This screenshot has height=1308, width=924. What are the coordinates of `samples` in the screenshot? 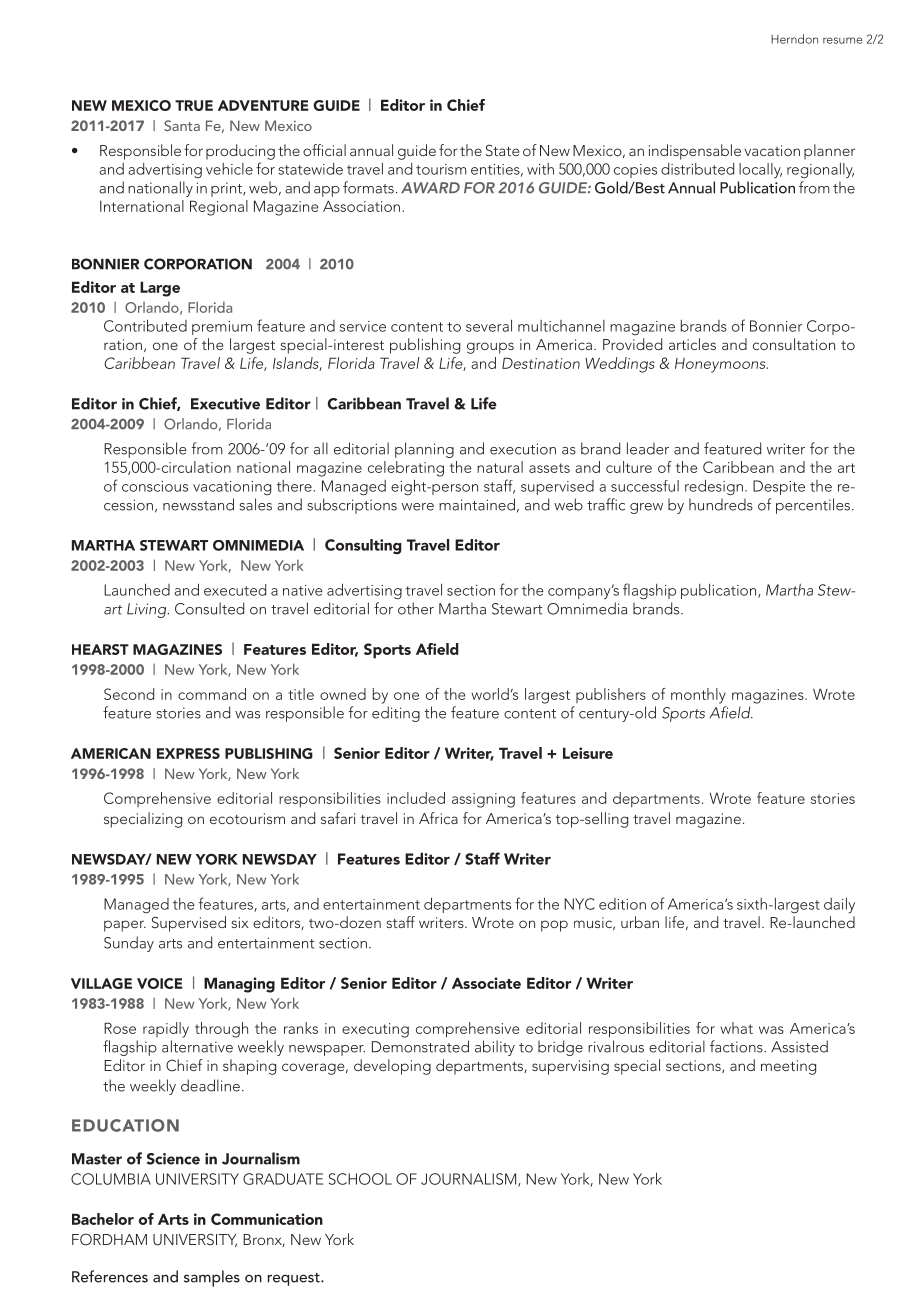 It's located at (212, 1278).
